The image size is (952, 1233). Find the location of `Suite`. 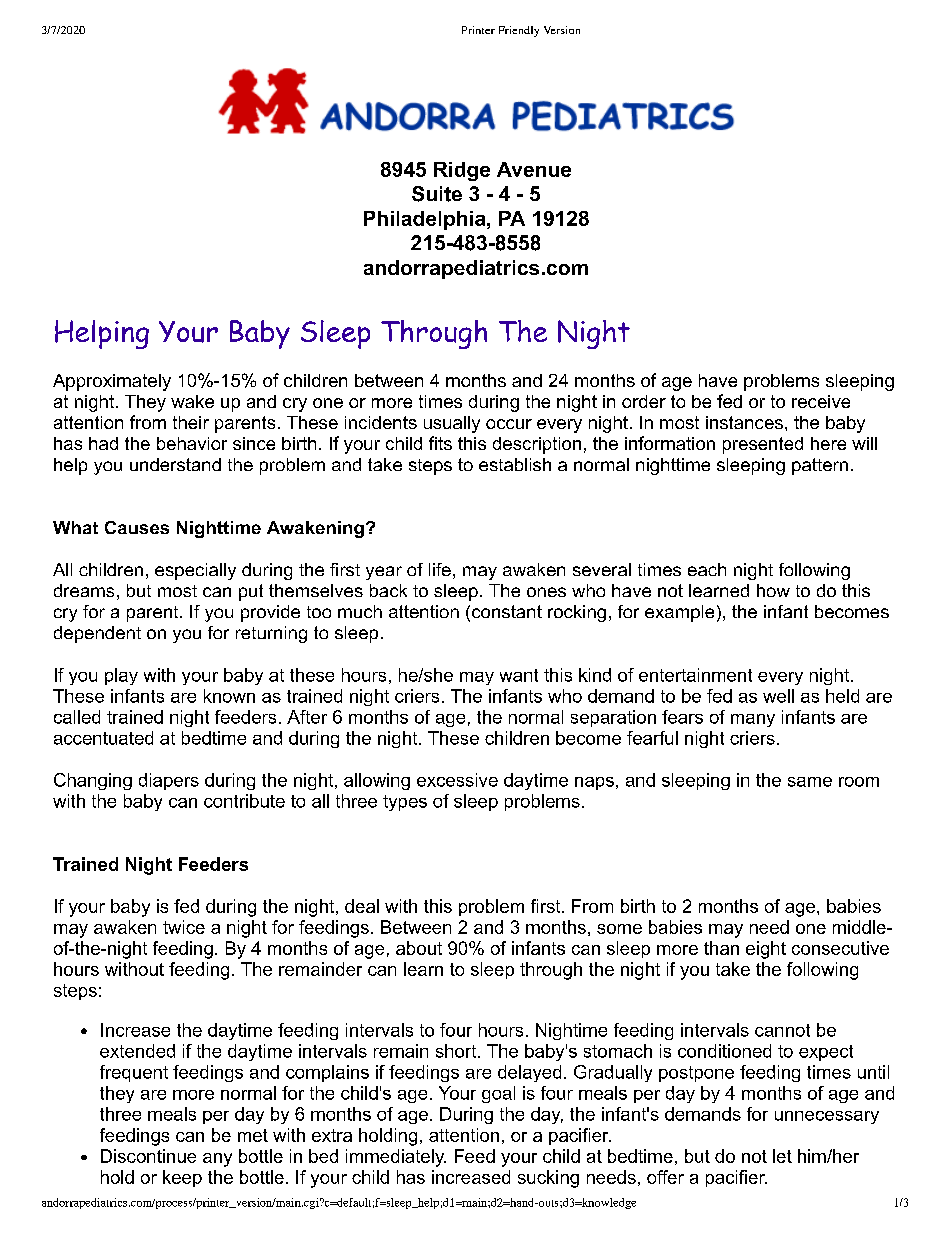

Suite is located at coordinates (437, 194).
